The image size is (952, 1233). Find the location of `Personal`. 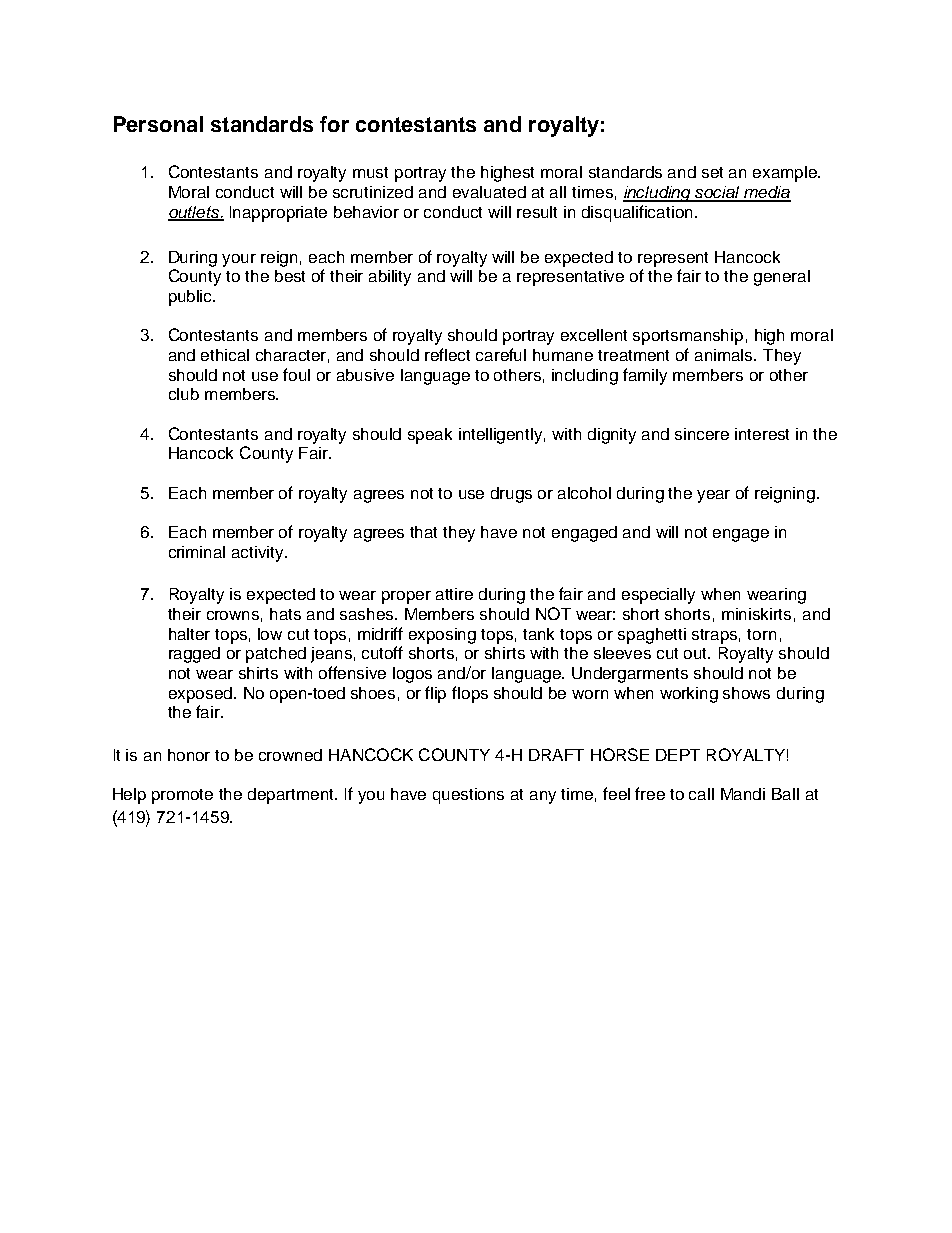

Personal is located at coordinates (158, 124).
